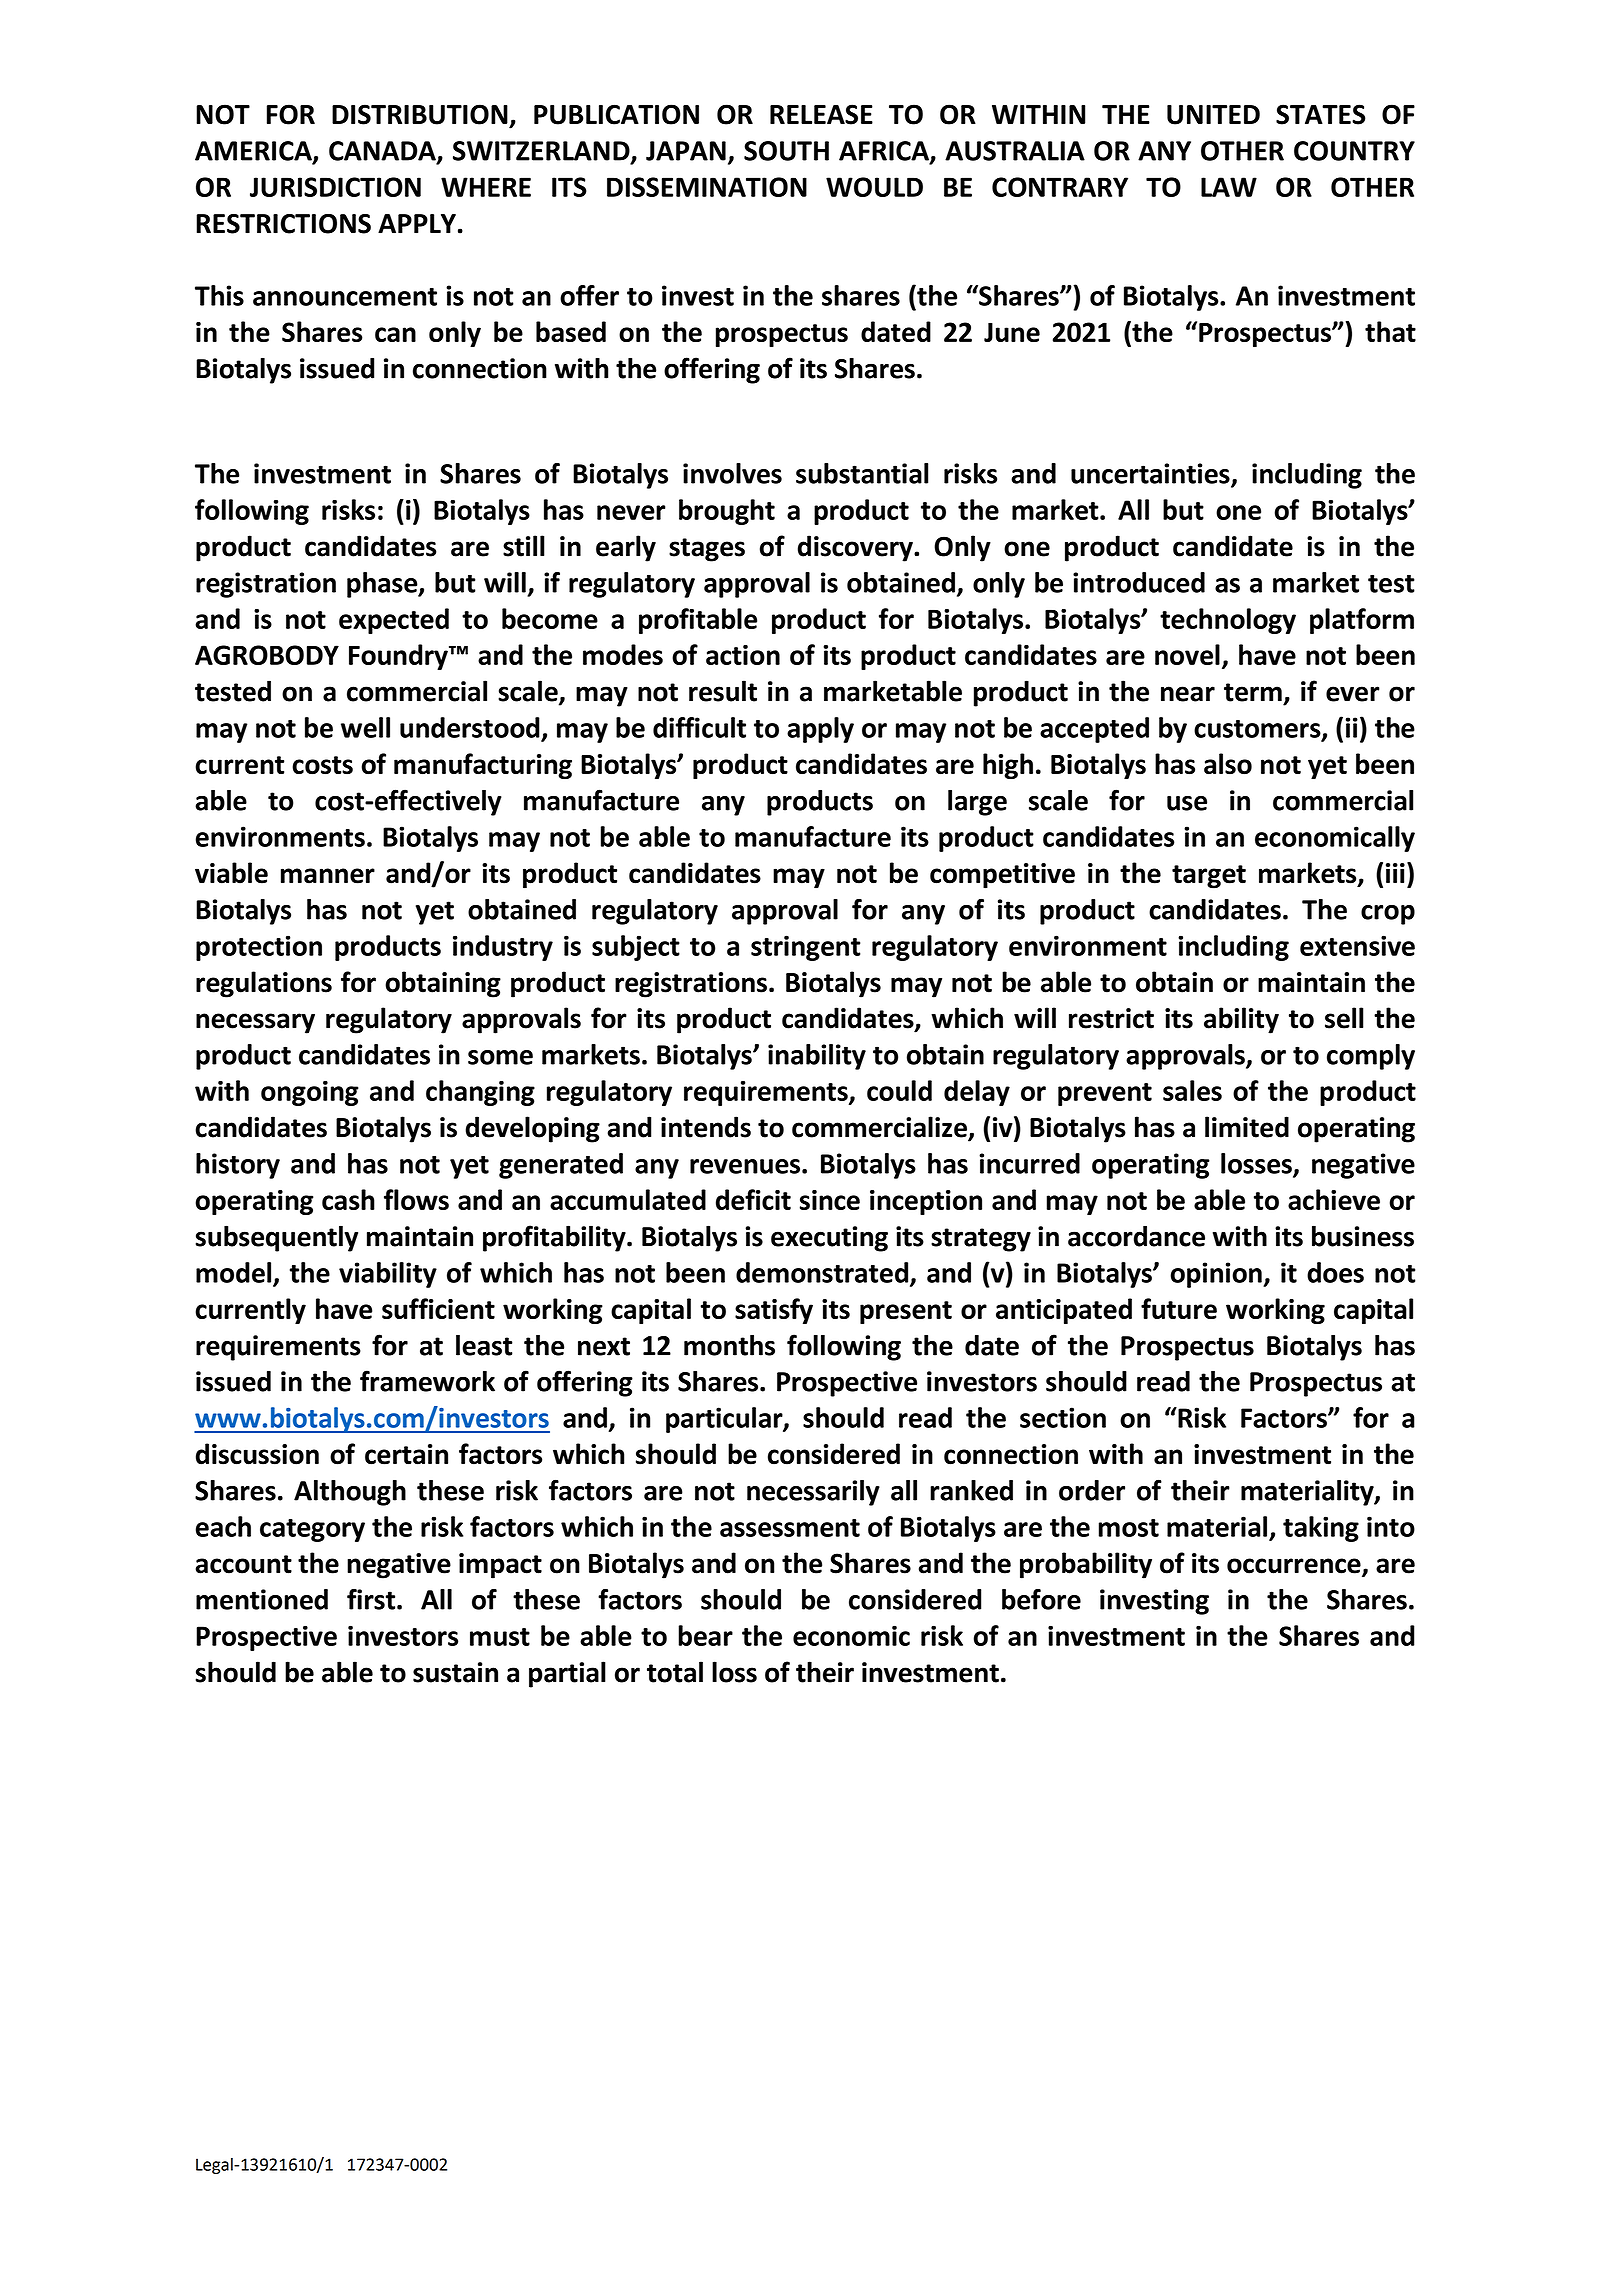 The height and width of the screenshot is (2277, 1610). Describe the element at coordinates (745, 1166) in the screenshot. I see `revenues` at that location.
